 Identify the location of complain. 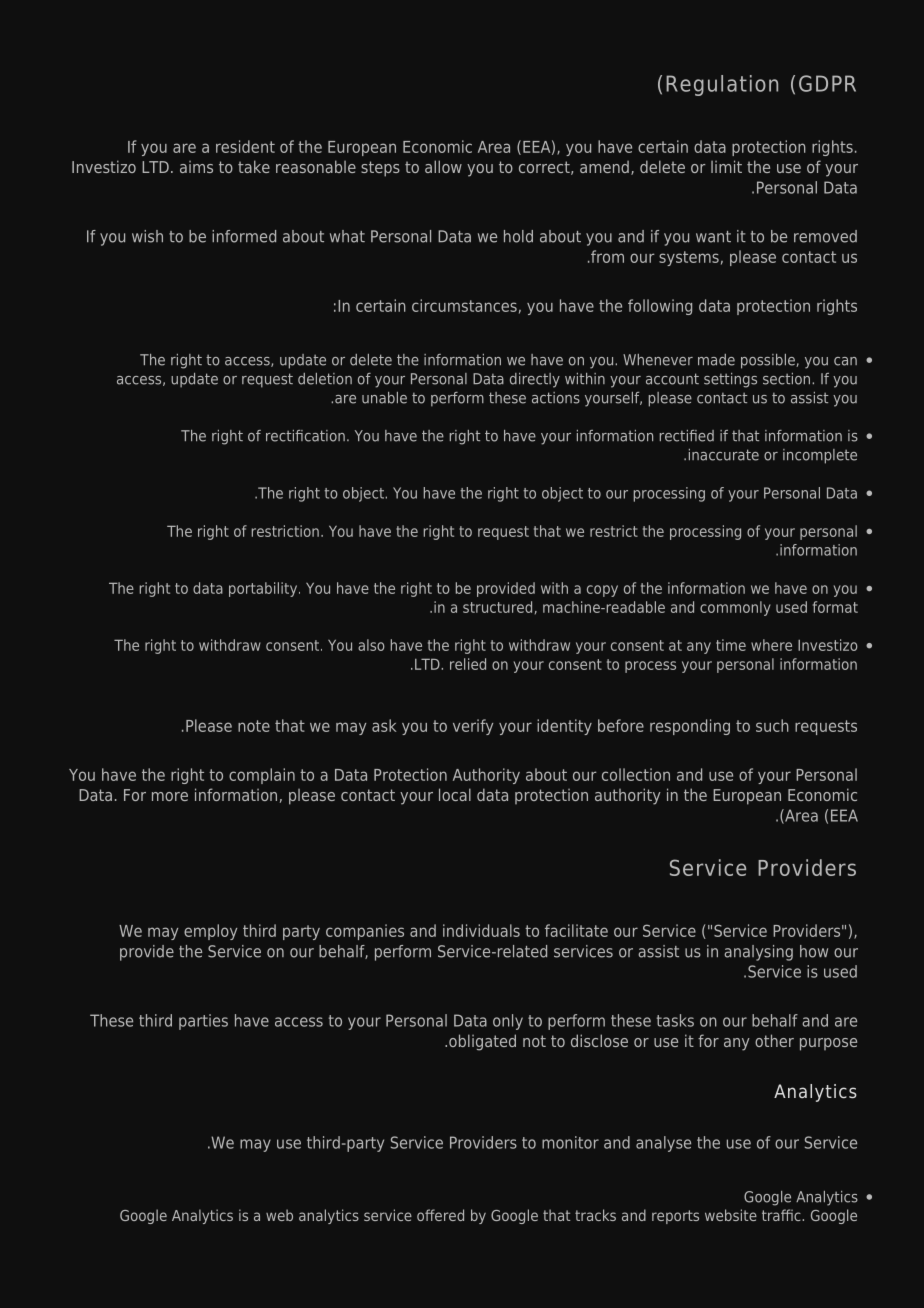
(262, 776).
